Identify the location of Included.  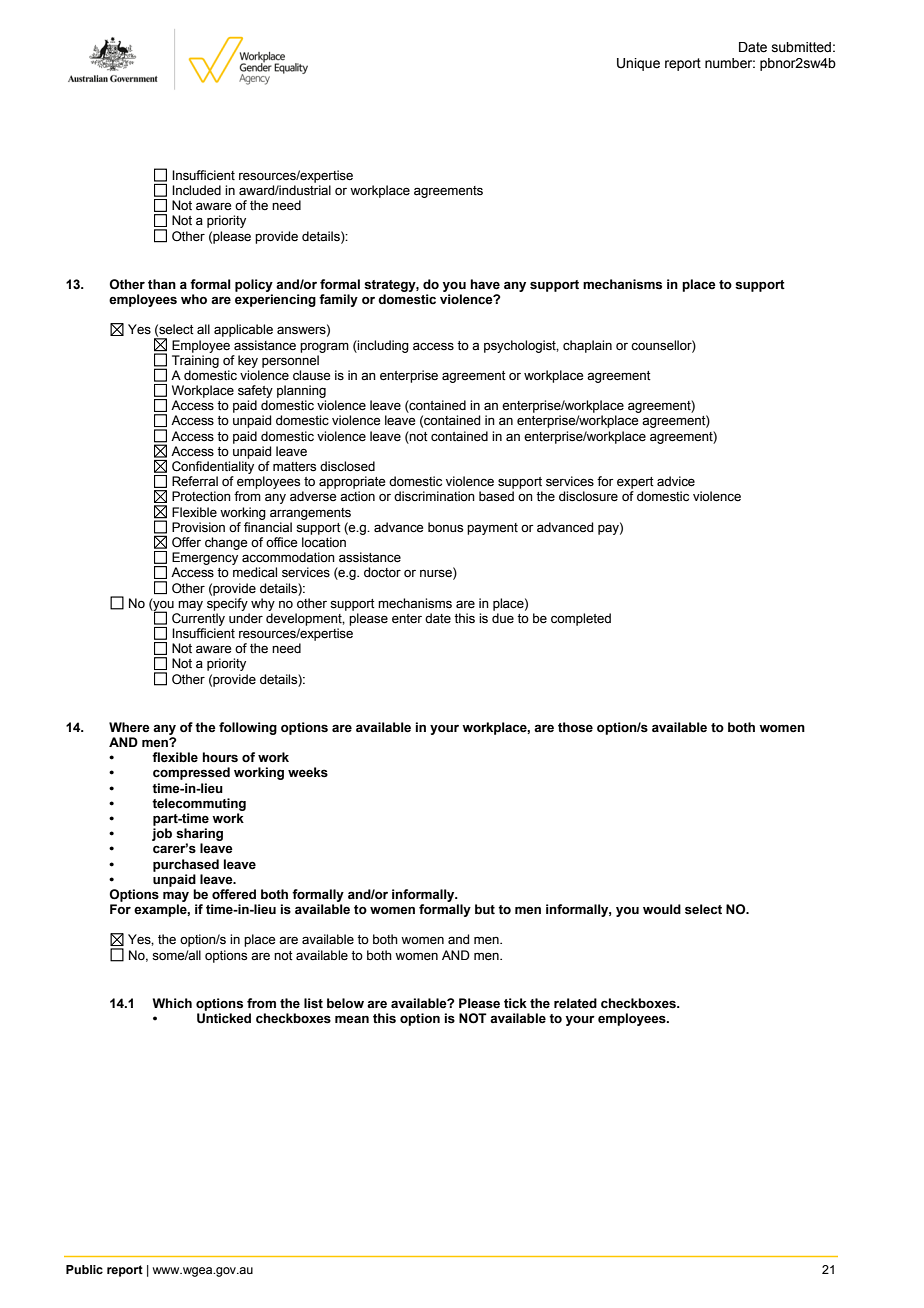
(196, 190).
